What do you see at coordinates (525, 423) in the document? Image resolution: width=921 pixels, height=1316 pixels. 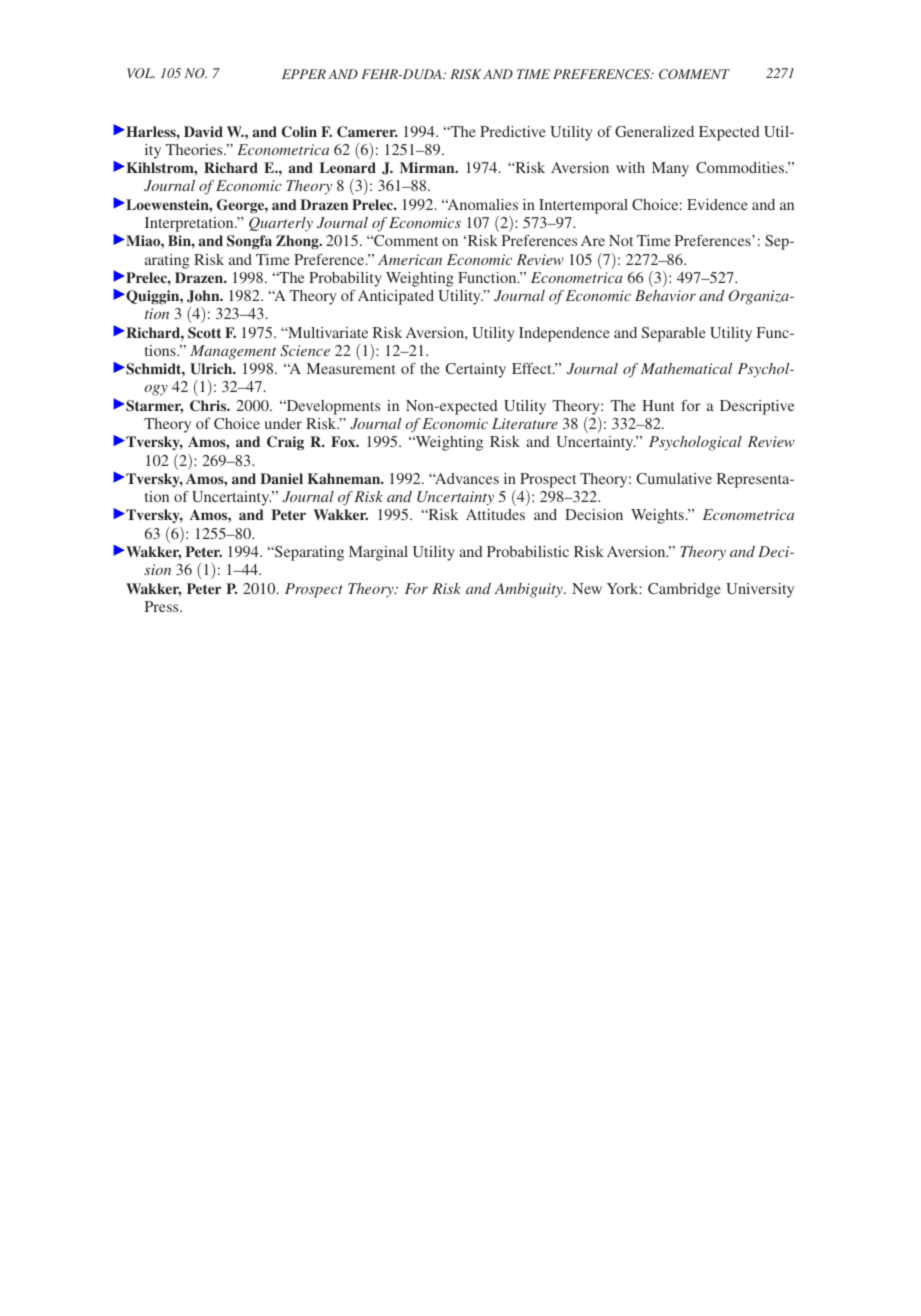 I see `Literature` at bounding box center [525, 423].
